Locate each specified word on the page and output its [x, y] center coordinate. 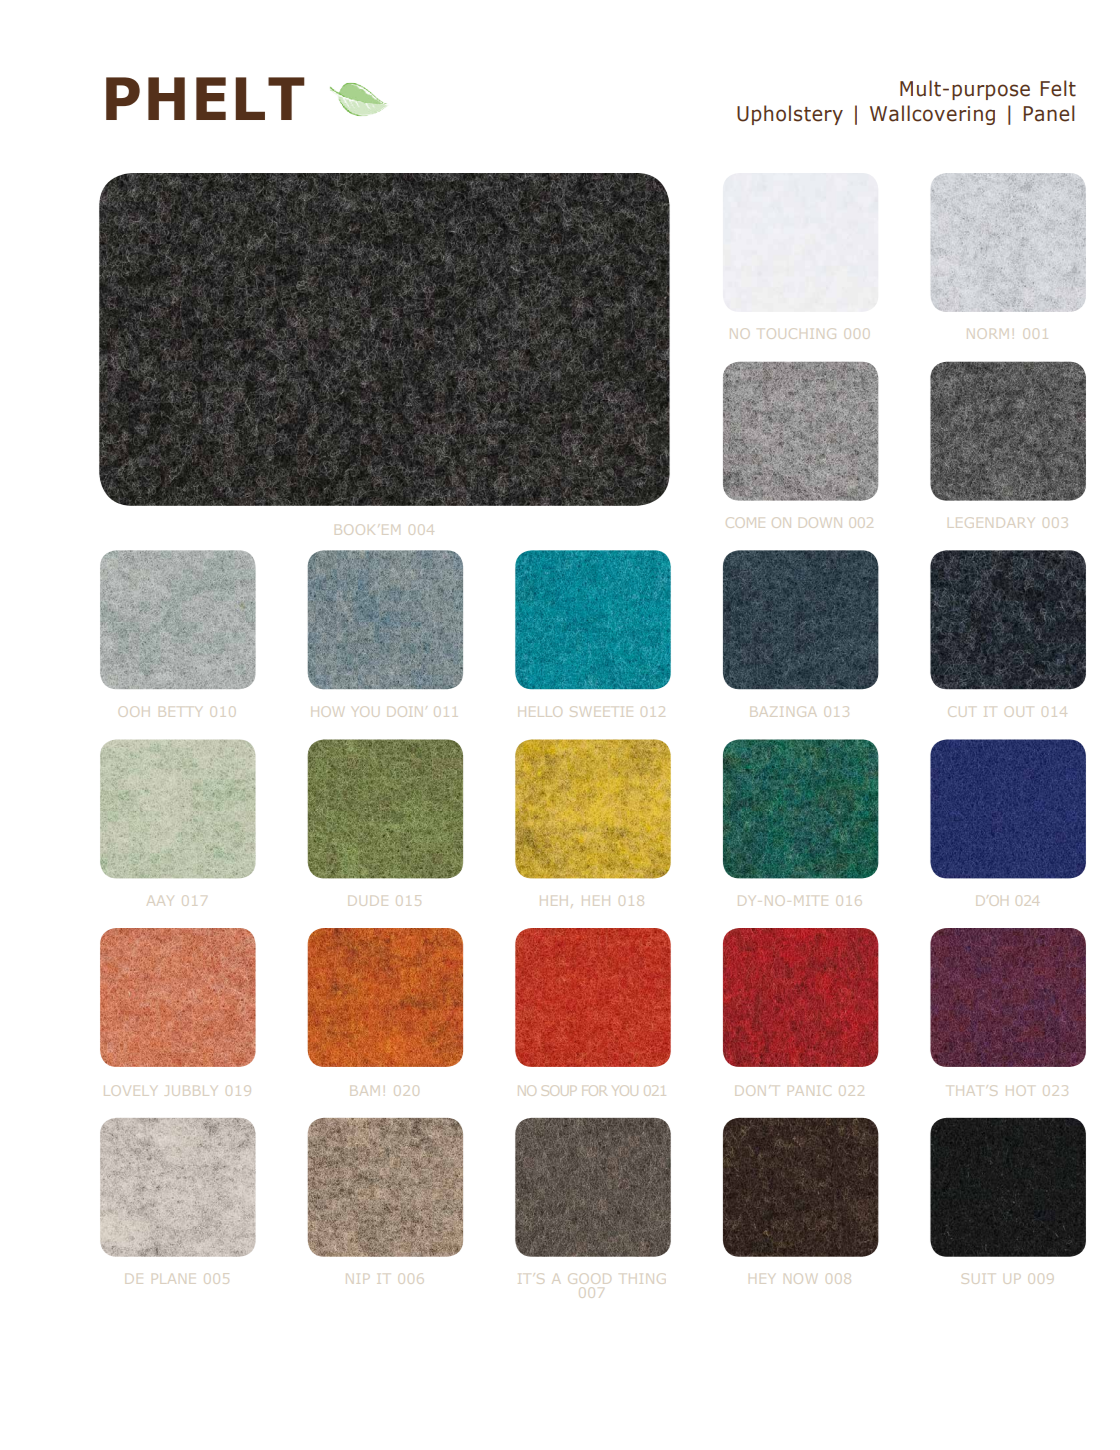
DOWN [820, 523]
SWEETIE [602, 711]
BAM [365, 1091]
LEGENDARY [990, 523]
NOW [802, 1279]
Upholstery [790, 115]
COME [747, 523]
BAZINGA [783, 712]
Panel [1048, 113]
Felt [1058, 88]
